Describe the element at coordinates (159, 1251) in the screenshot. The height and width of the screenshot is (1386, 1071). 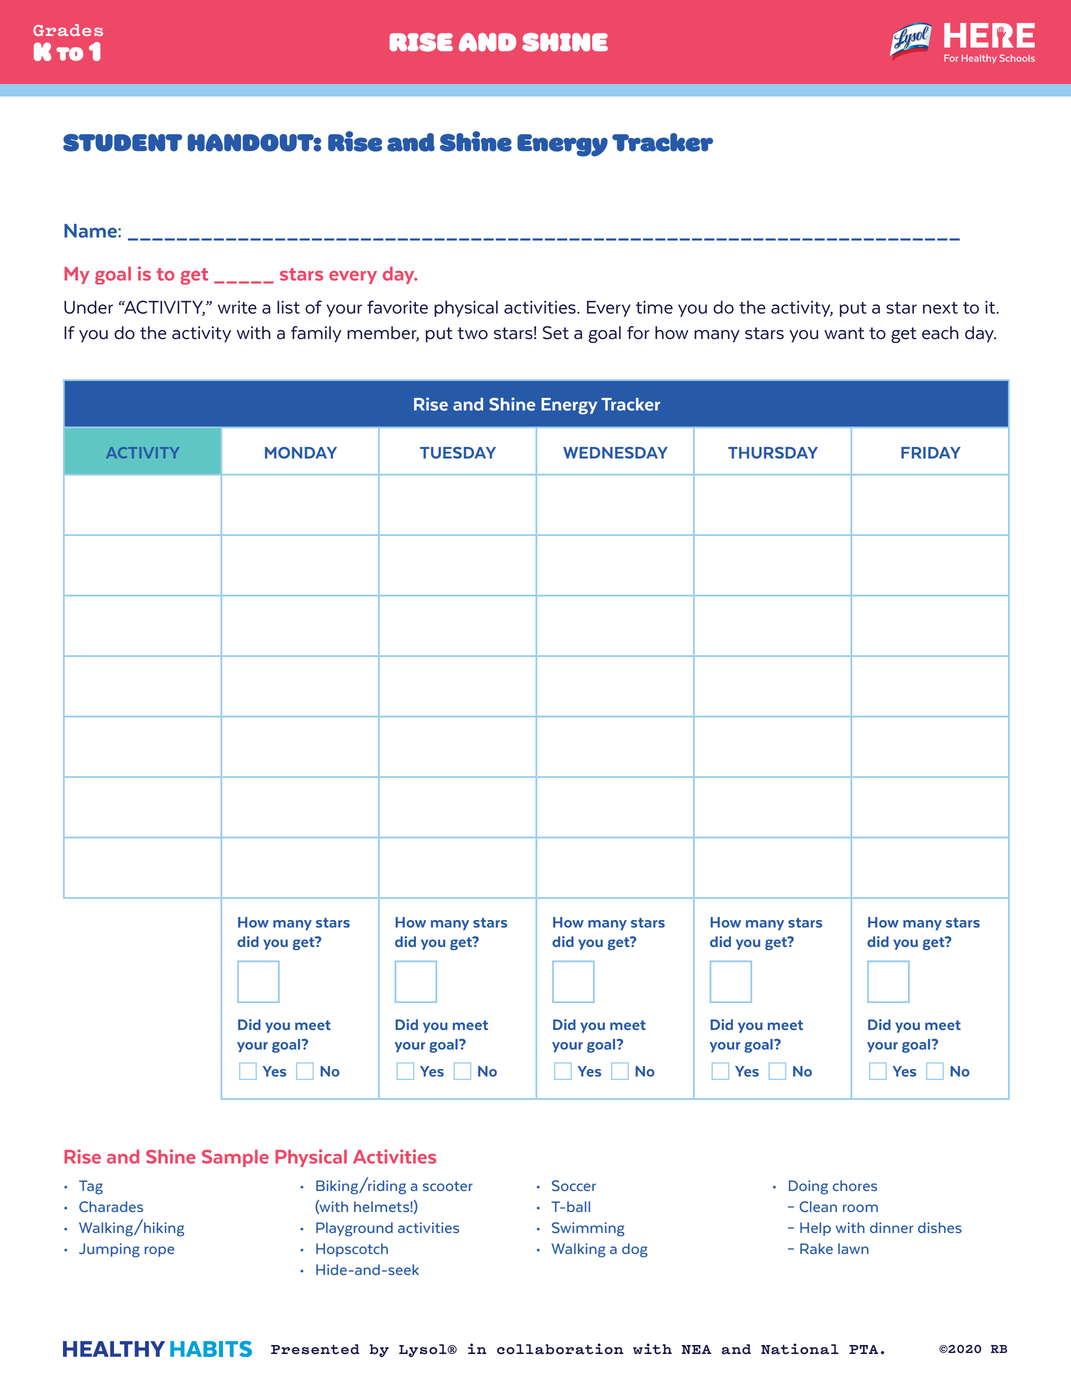
I see `rope` at that location.
